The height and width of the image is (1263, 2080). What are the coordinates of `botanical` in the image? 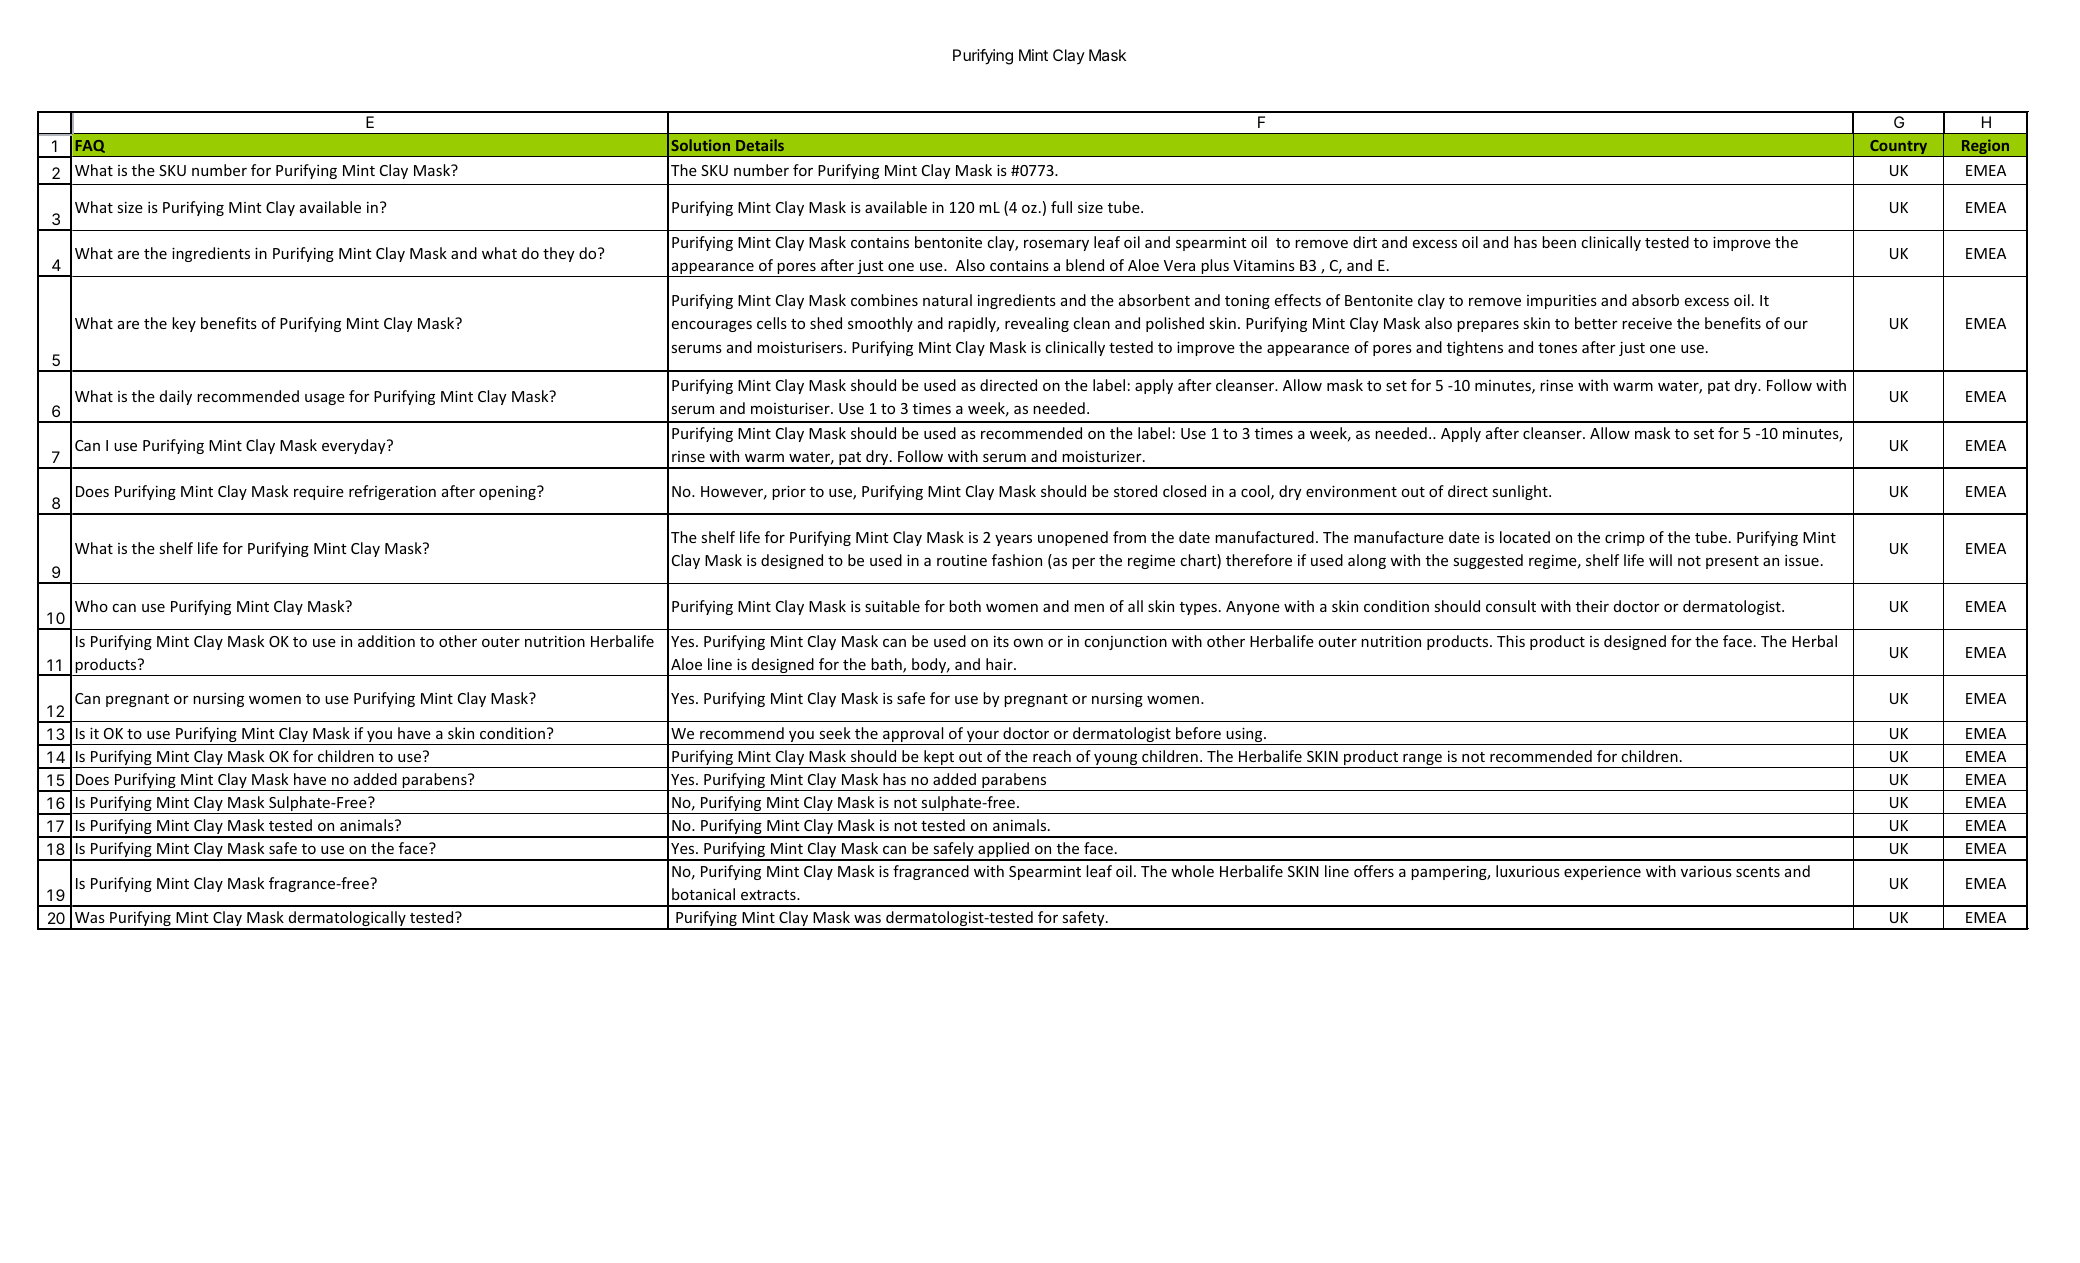 It's located at (703, 894).
